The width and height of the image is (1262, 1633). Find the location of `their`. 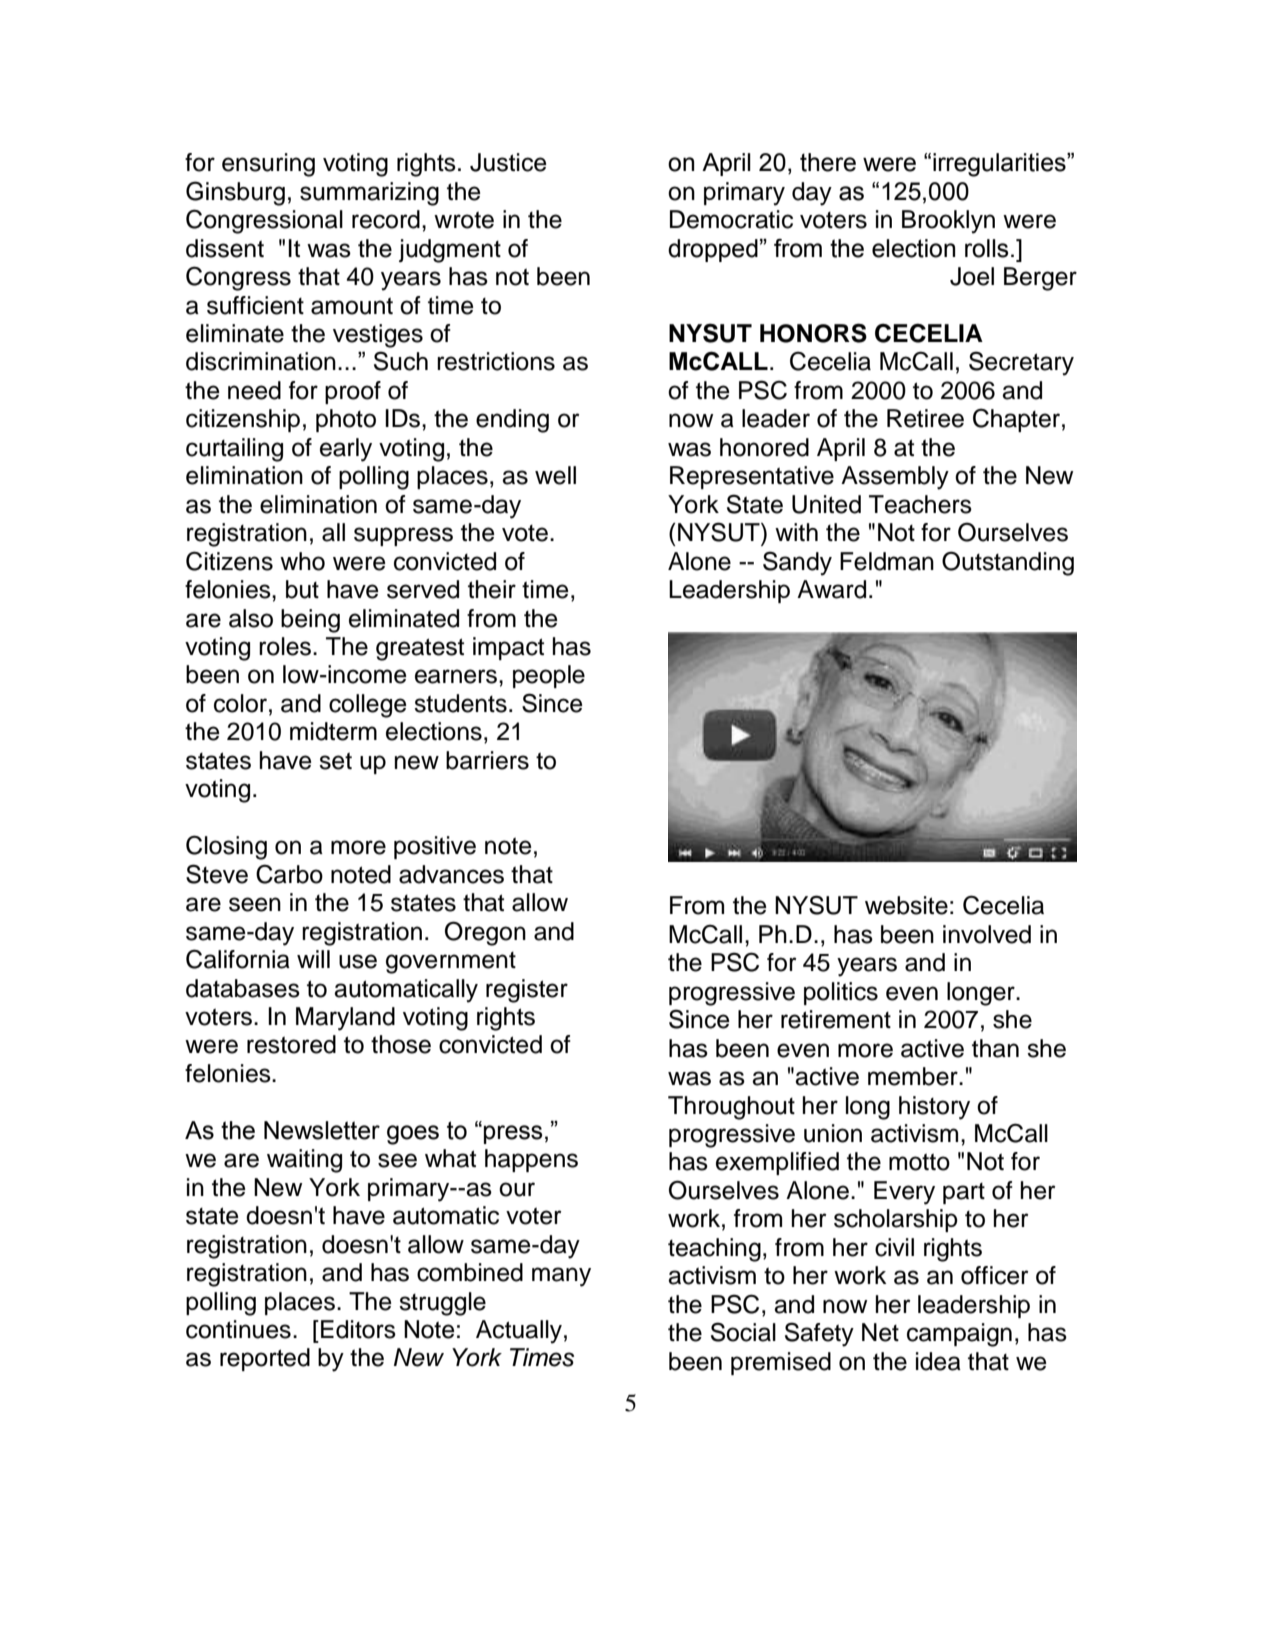

their is located at coordinates (492, 589).
